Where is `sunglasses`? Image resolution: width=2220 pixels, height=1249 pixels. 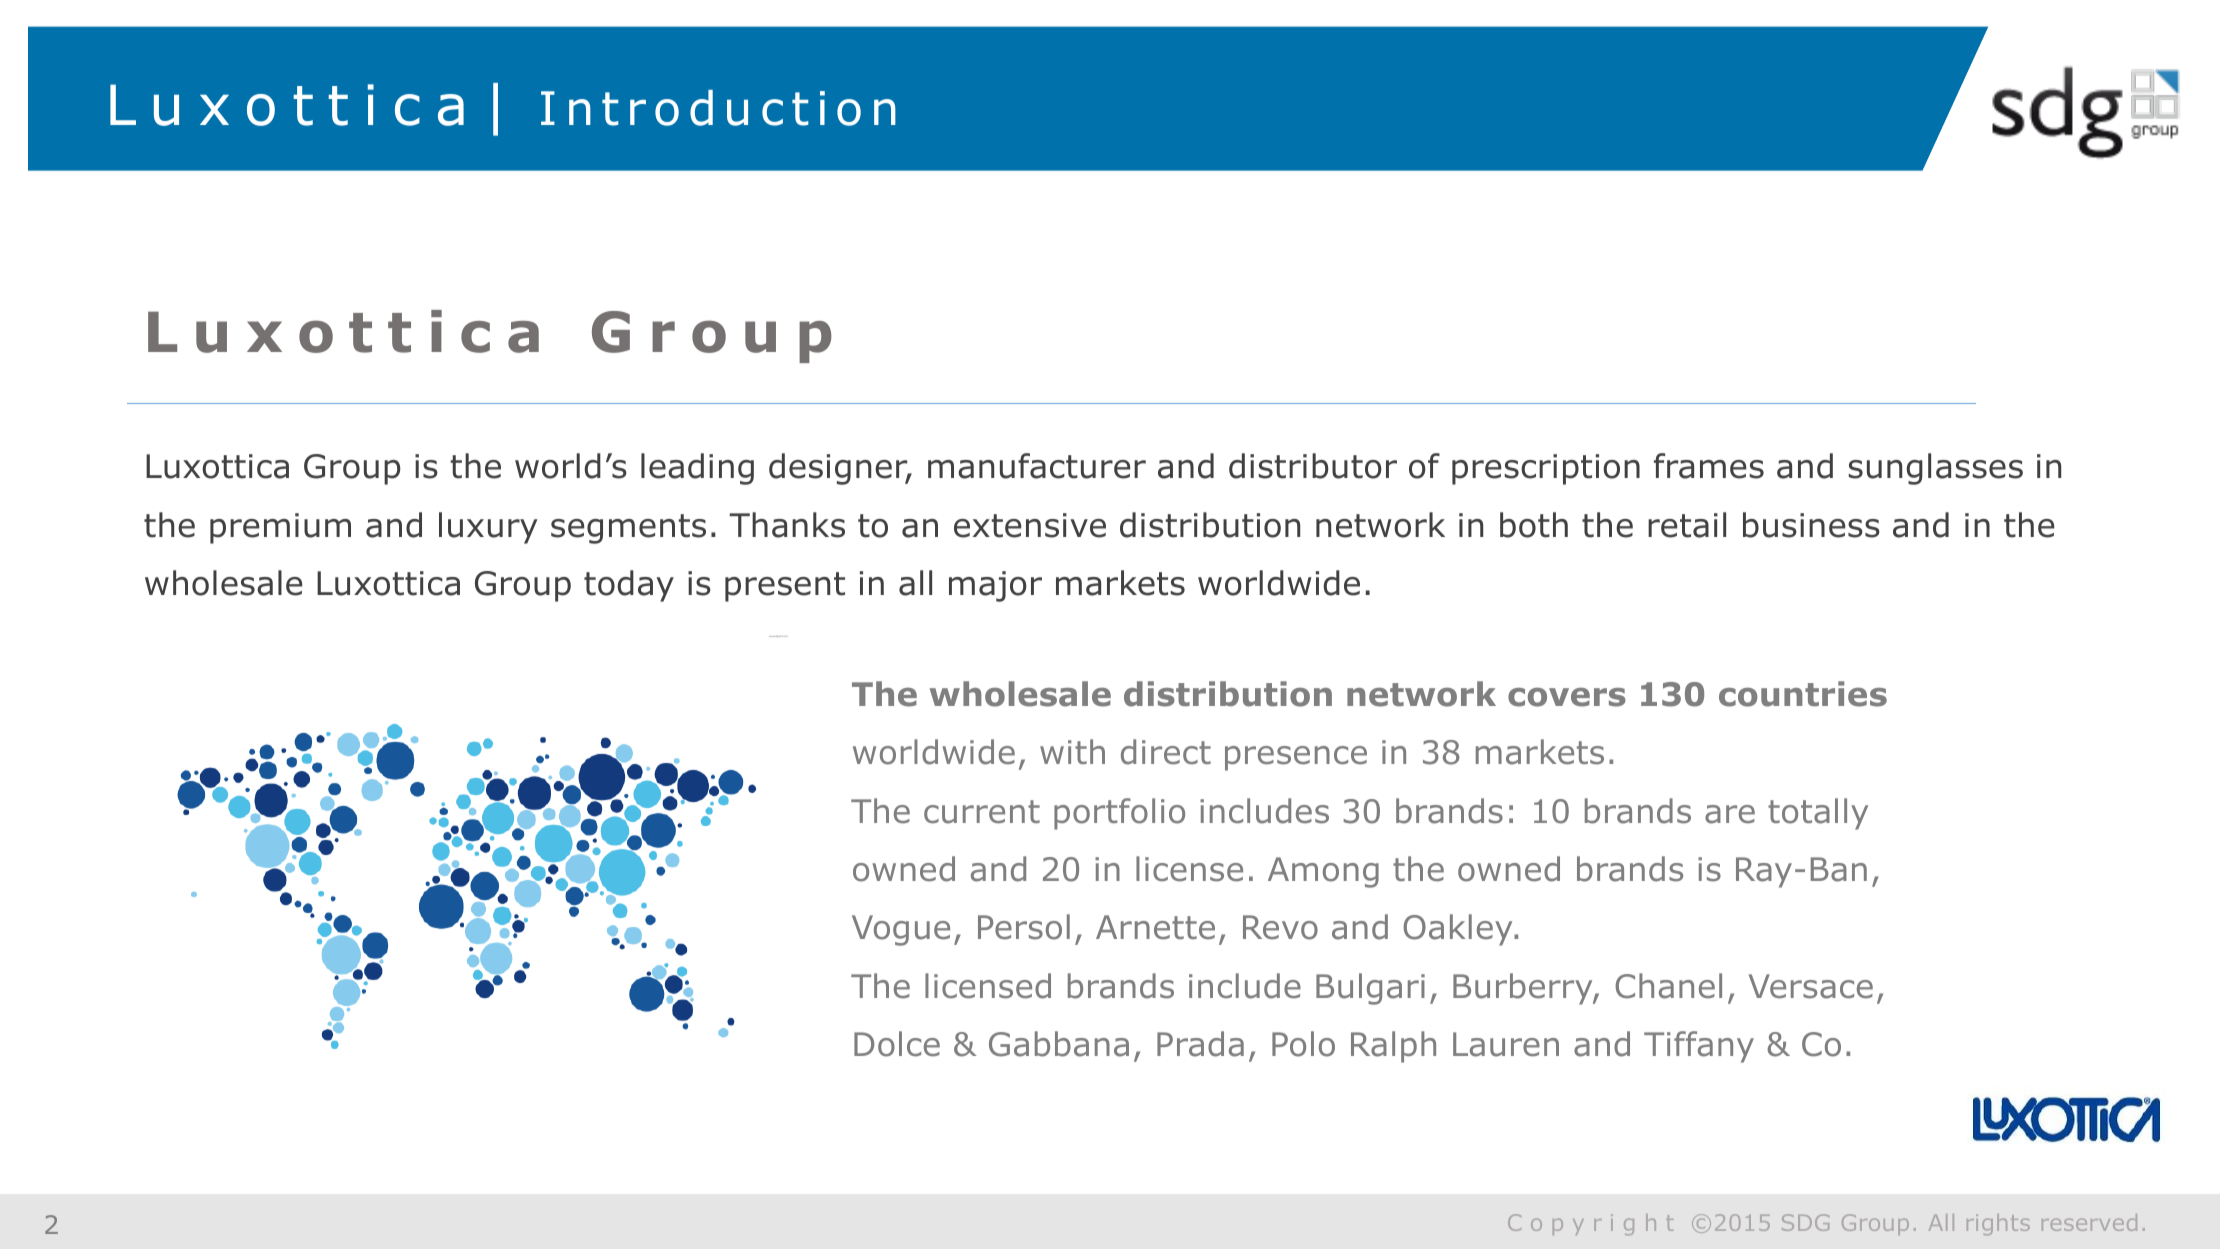 sunglasses is located at coordinates (1936, 469).
